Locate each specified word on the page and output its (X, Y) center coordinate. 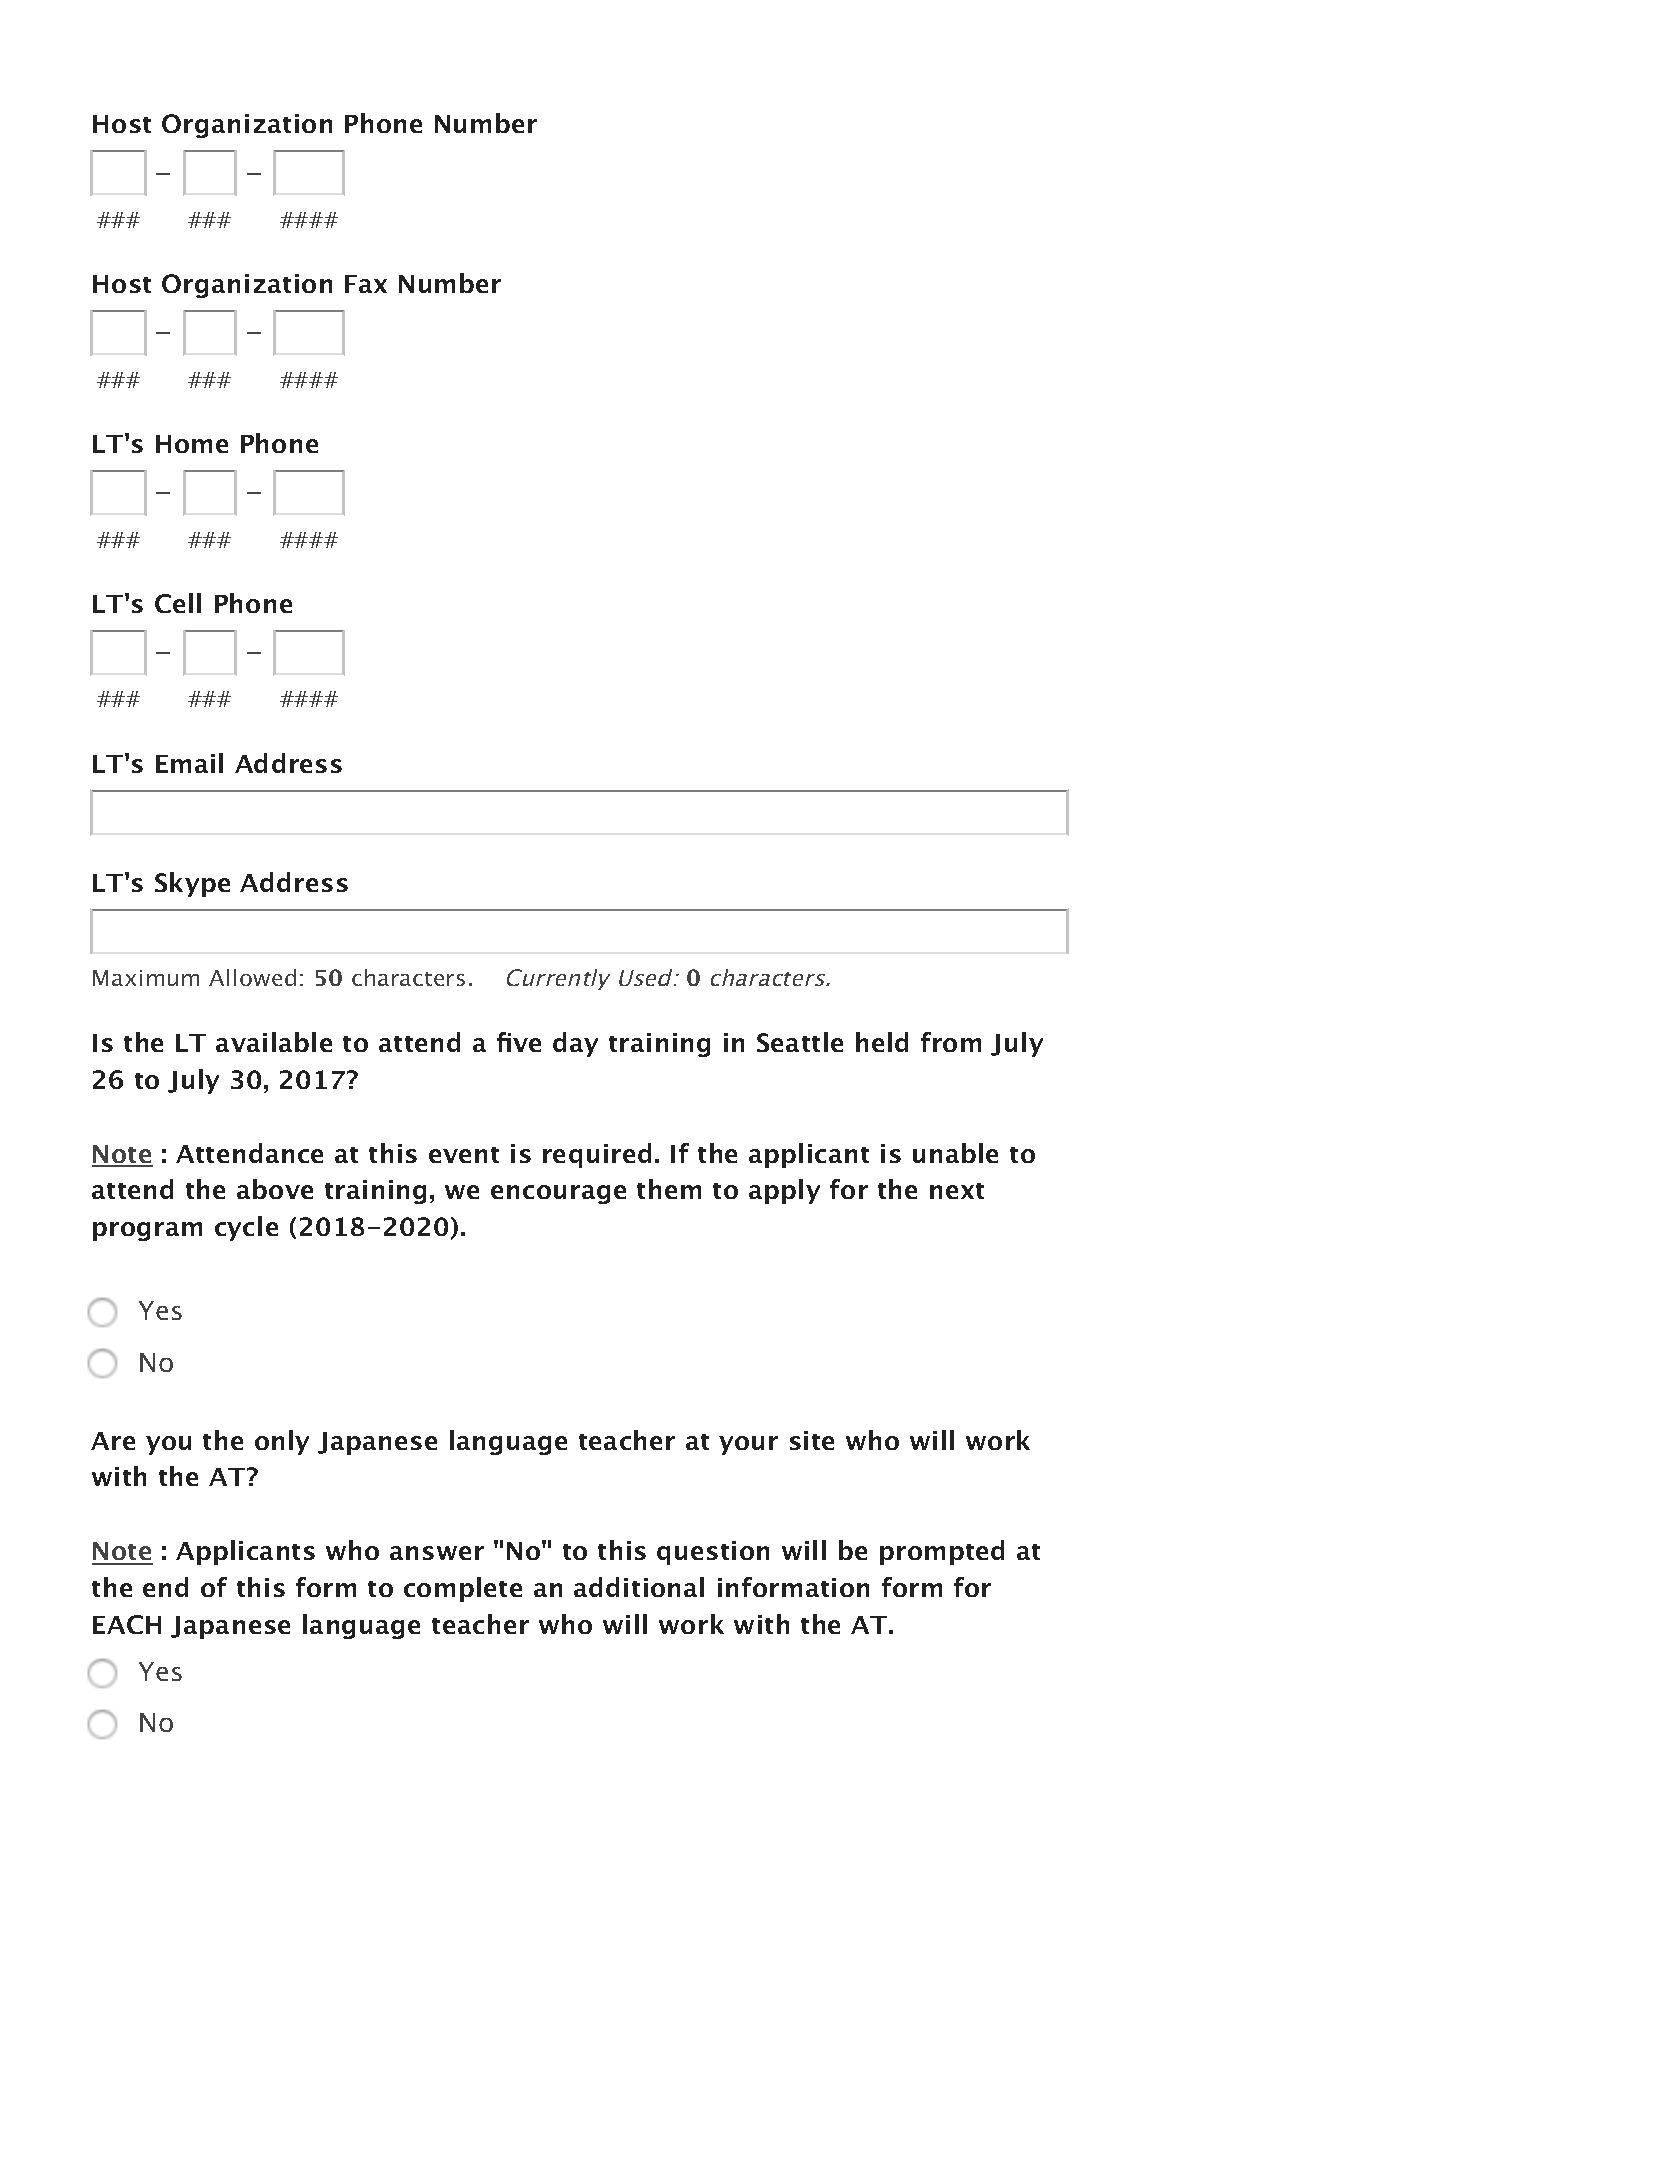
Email (189, 763)
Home (192, 444)
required (597, 1155)
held (882, 1042)
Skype (192, 884)
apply (784, 1191)
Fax (366, 284)
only (282, 1442)
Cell (178, 603)
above (275, 1189)
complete (463, 1589)
